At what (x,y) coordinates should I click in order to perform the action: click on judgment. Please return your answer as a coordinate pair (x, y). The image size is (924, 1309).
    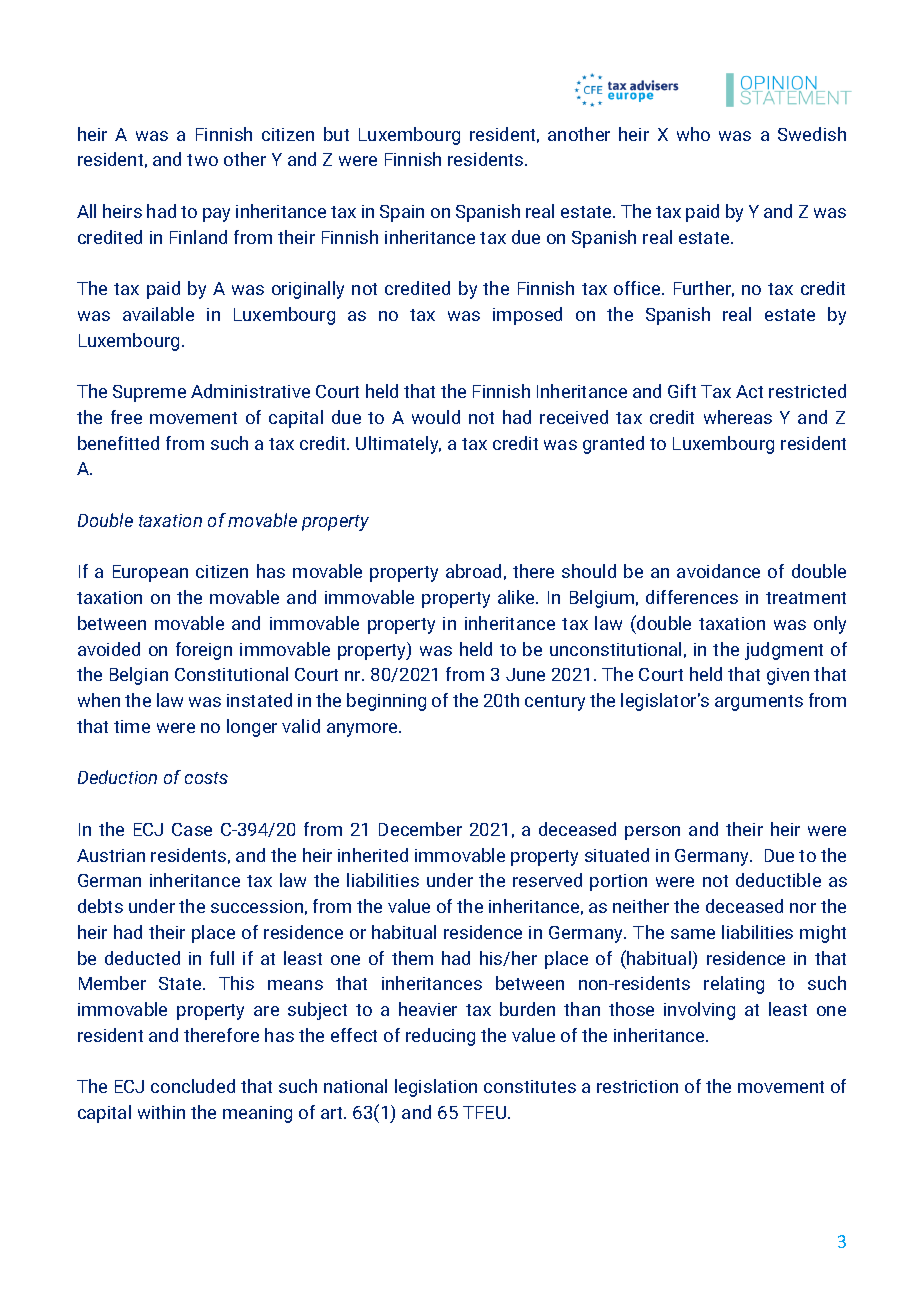
    Looking at the image, I should click on (784, 651).
